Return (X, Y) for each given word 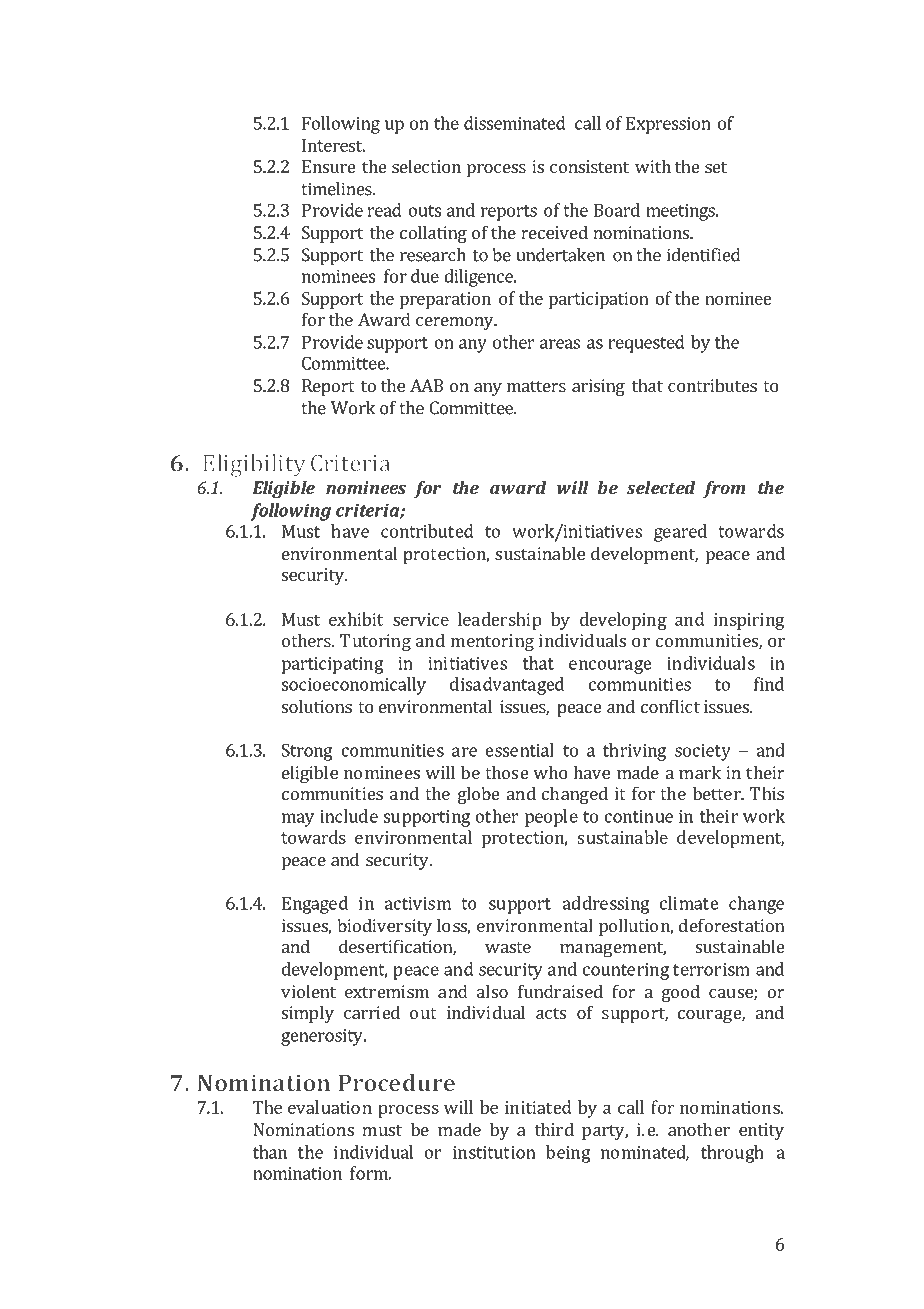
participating (333, 665)
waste (508, 947)
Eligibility (254, 465)
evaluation (330, 1107)
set (716, 167)
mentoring (492, 642)
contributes (712, 385)
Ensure (328, 166)
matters (536, 386)
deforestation (731, 925)
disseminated (515, 123)
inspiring (749, 621)
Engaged (315, 905)
